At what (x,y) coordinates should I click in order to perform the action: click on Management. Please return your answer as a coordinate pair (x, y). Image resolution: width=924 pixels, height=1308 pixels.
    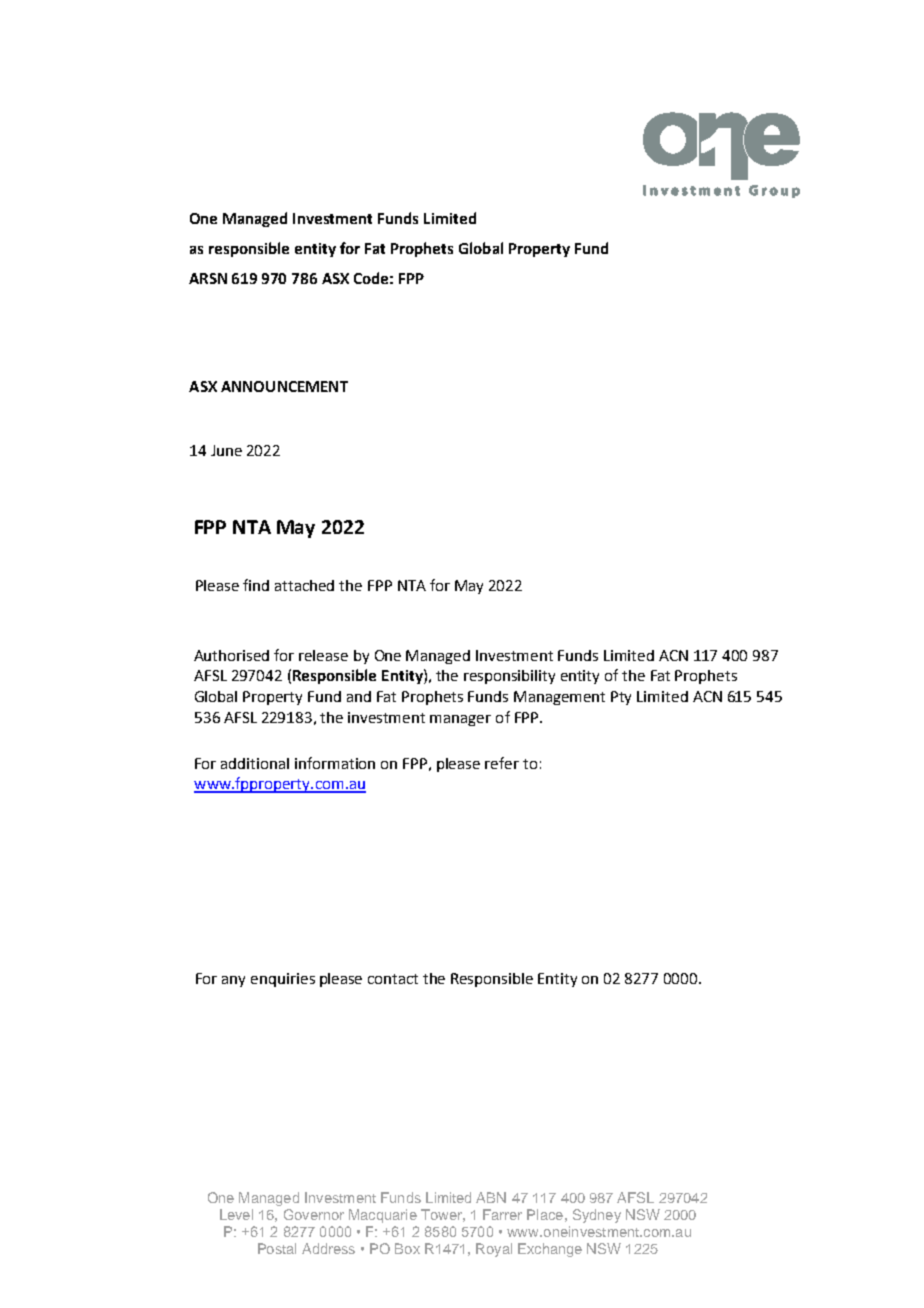
    Looking at the image, I should click on (559, 698).
